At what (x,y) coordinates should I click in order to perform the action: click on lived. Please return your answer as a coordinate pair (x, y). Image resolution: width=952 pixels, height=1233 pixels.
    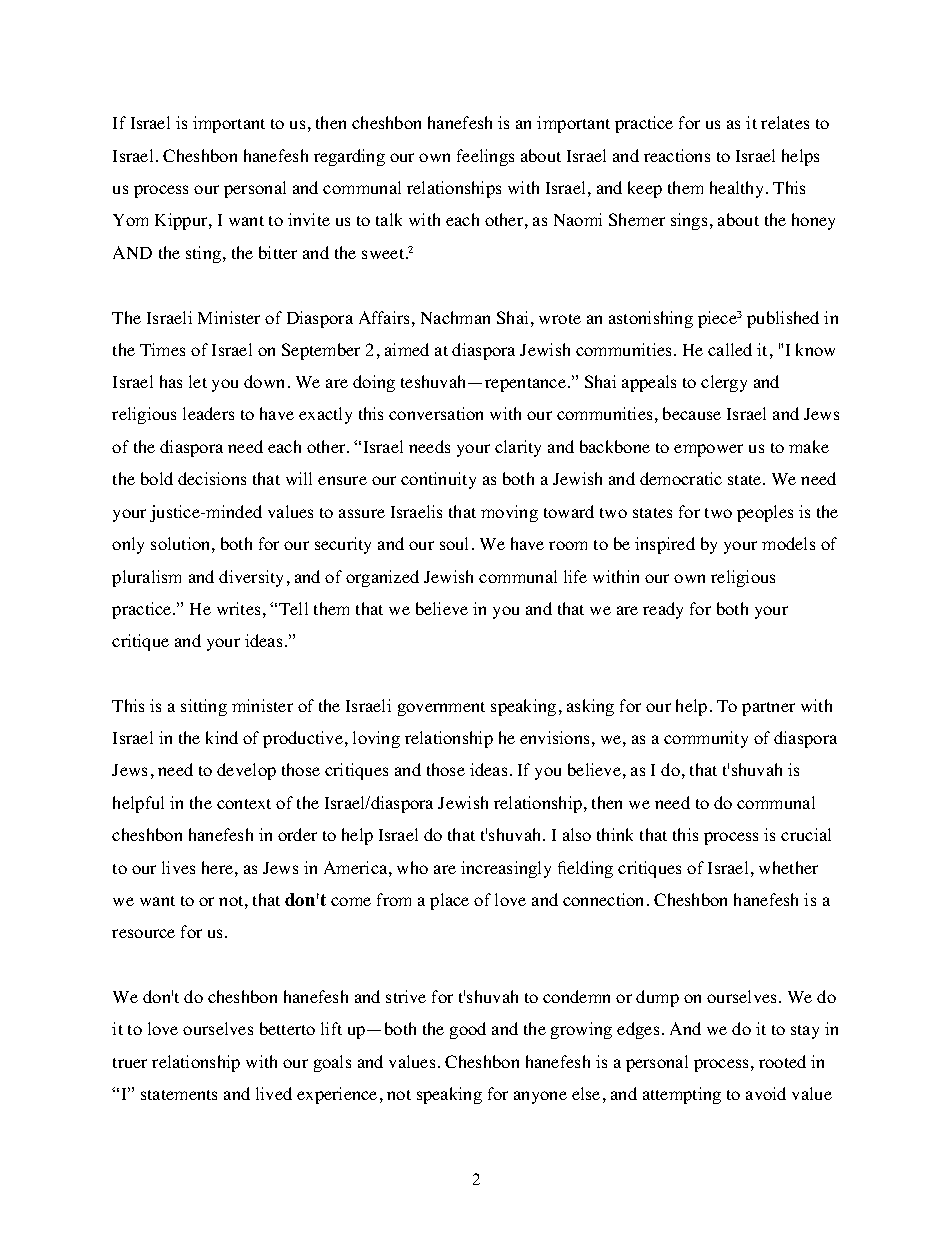
    Looking at the image, I should click on (274, 1093).
